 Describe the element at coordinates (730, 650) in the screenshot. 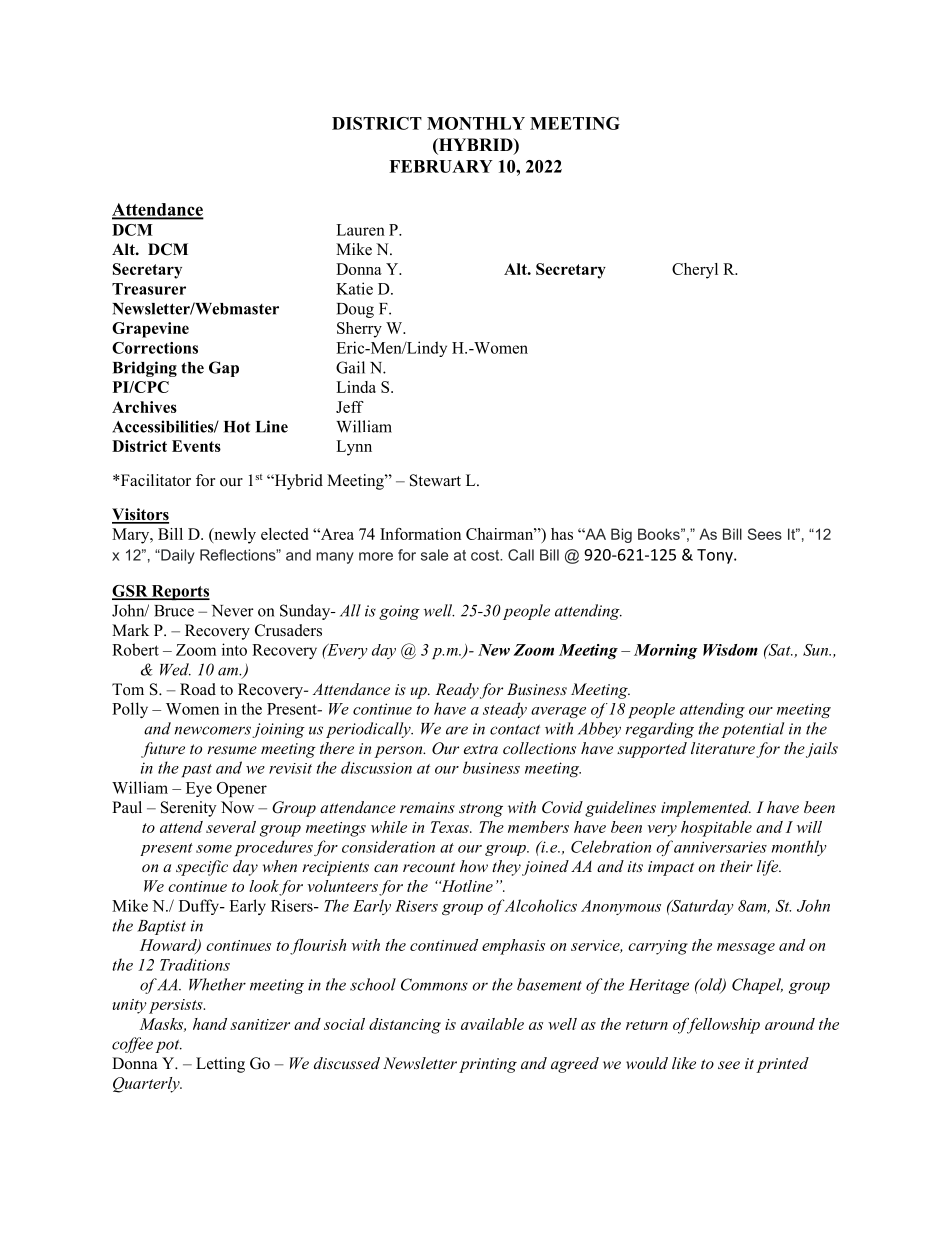

I see `Wisdom` at that location.
